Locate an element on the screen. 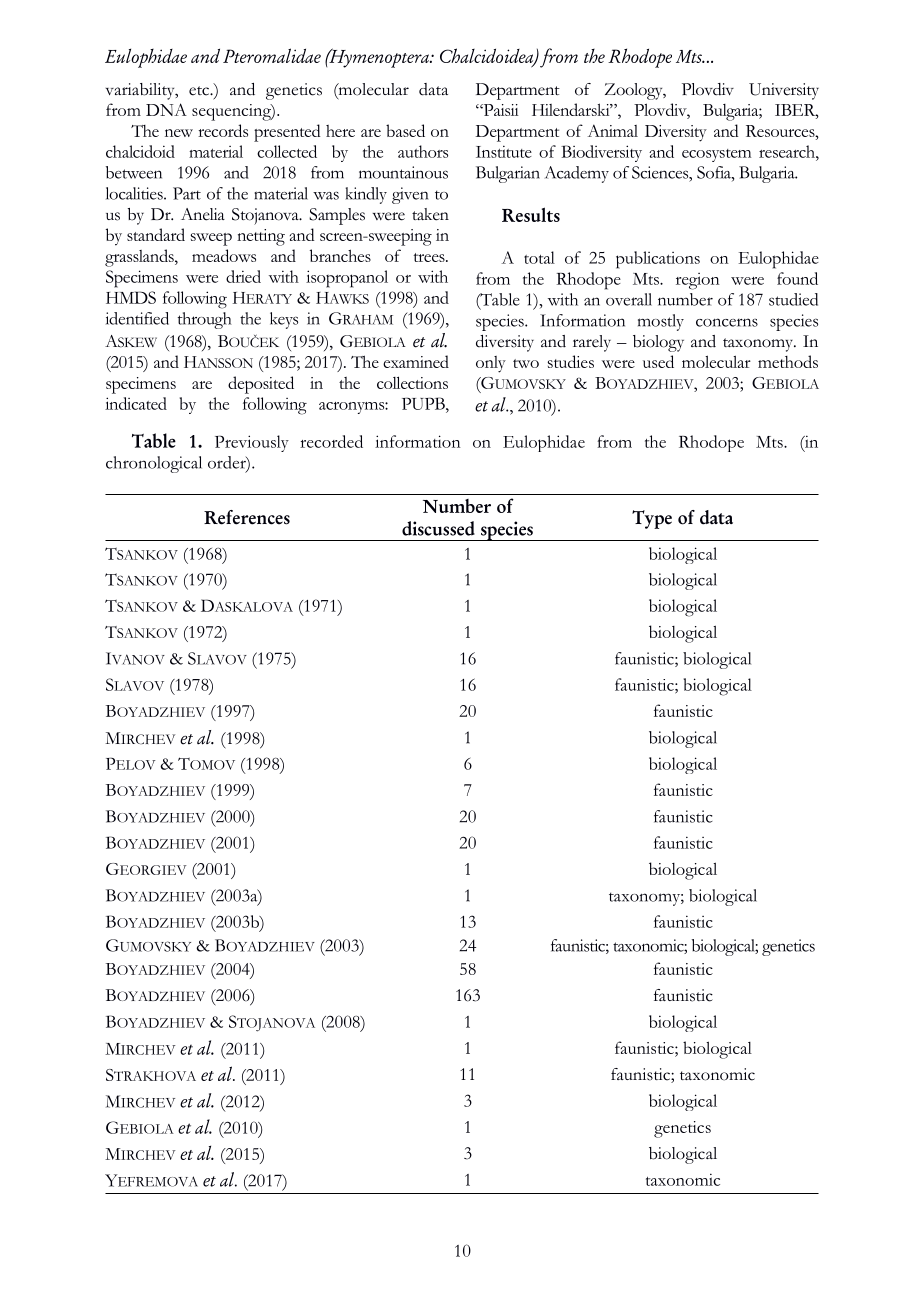 Image resolution: width=924 pixels, height=1314 pixels. discussed is located at coordinates (438, 528).
